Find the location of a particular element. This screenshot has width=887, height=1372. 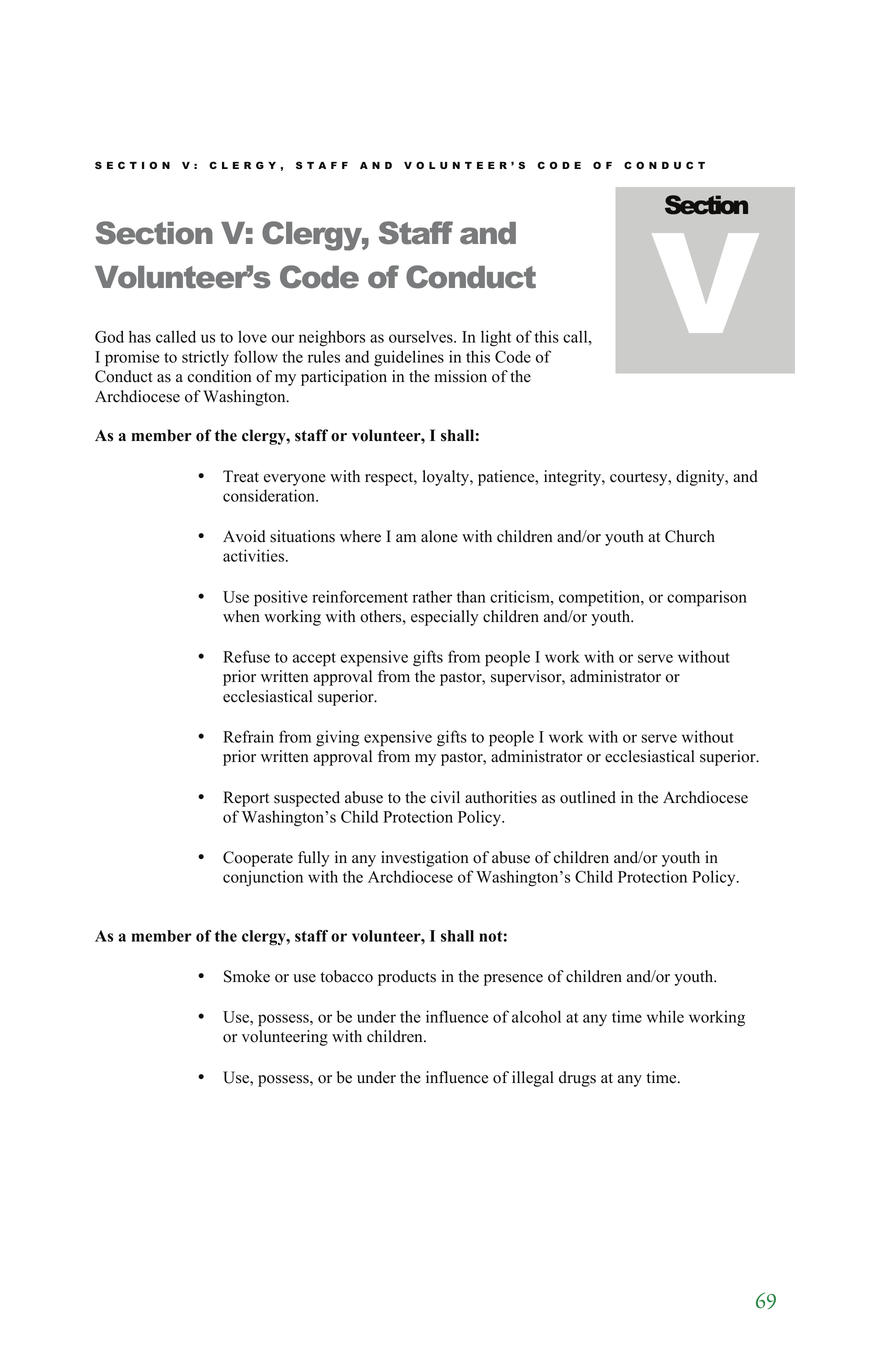

Avoid is located at coordinates (244, 536).
